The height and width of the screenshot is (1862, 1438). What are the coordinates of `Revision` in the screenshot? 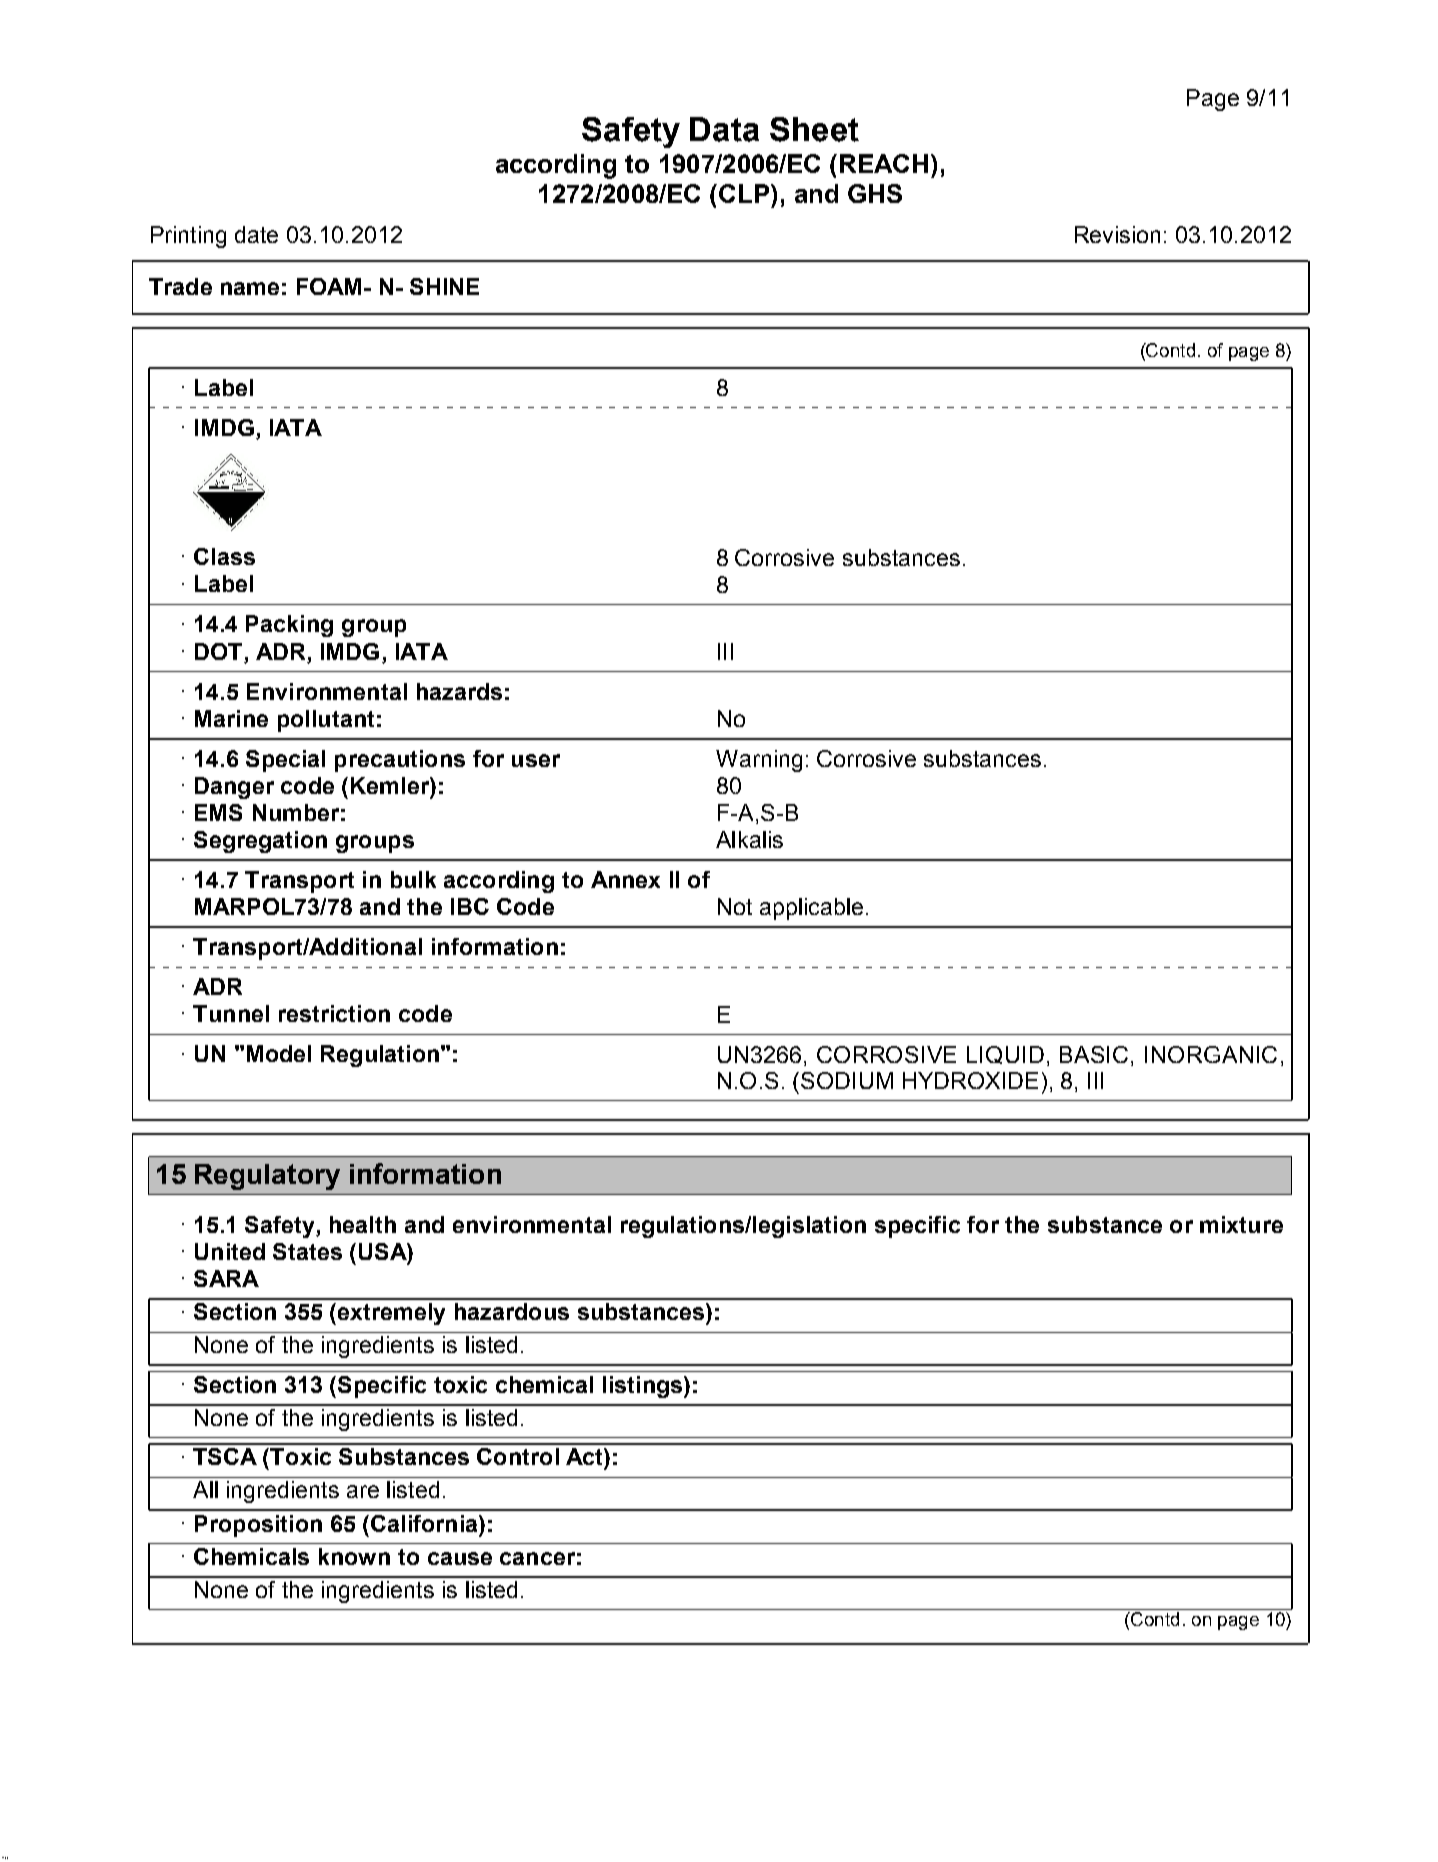 It's located at (1117, 234).
